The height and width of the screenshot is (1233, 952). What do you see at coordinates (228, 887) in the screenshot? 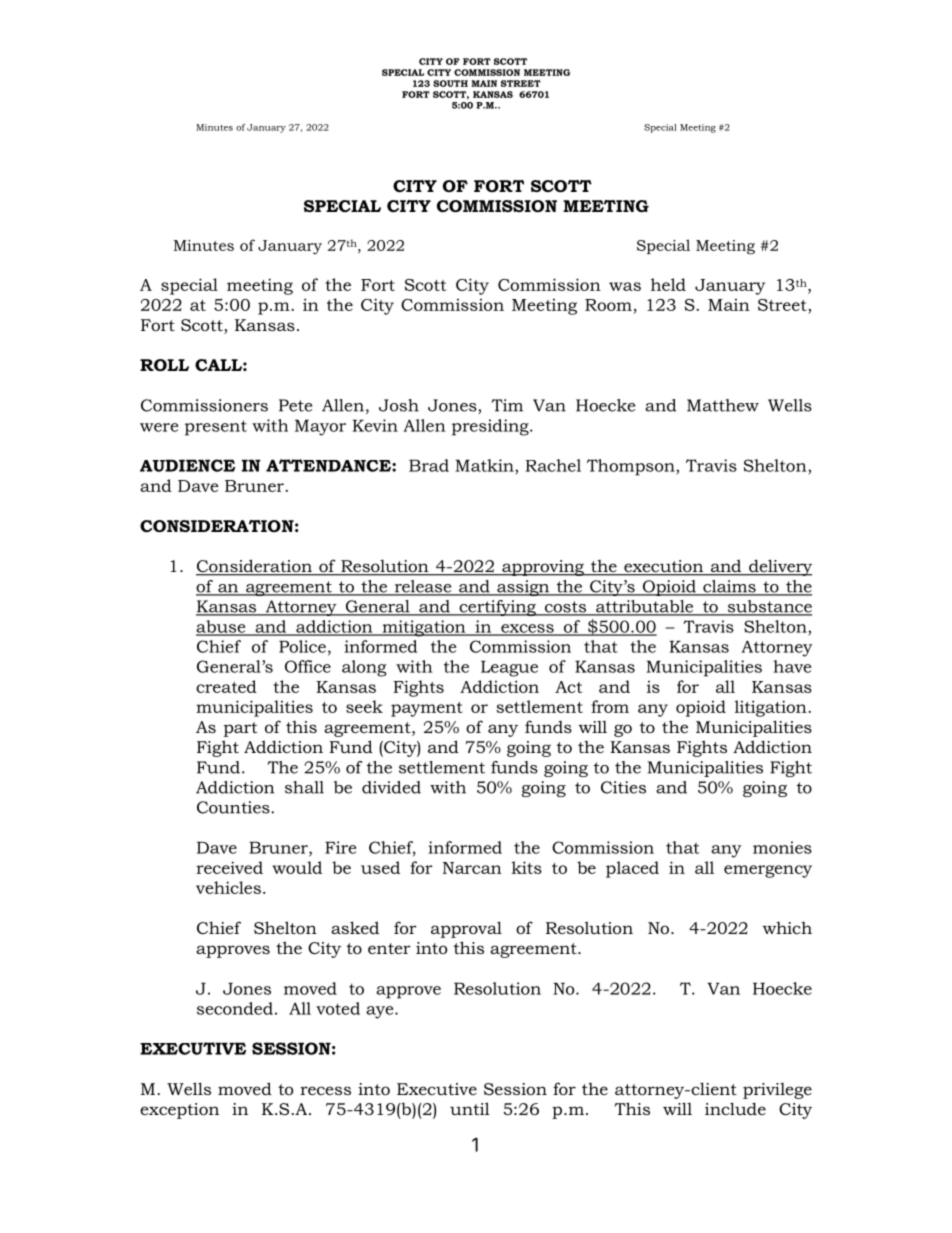
I see `vehicles` at bounding box center [228, 887].
